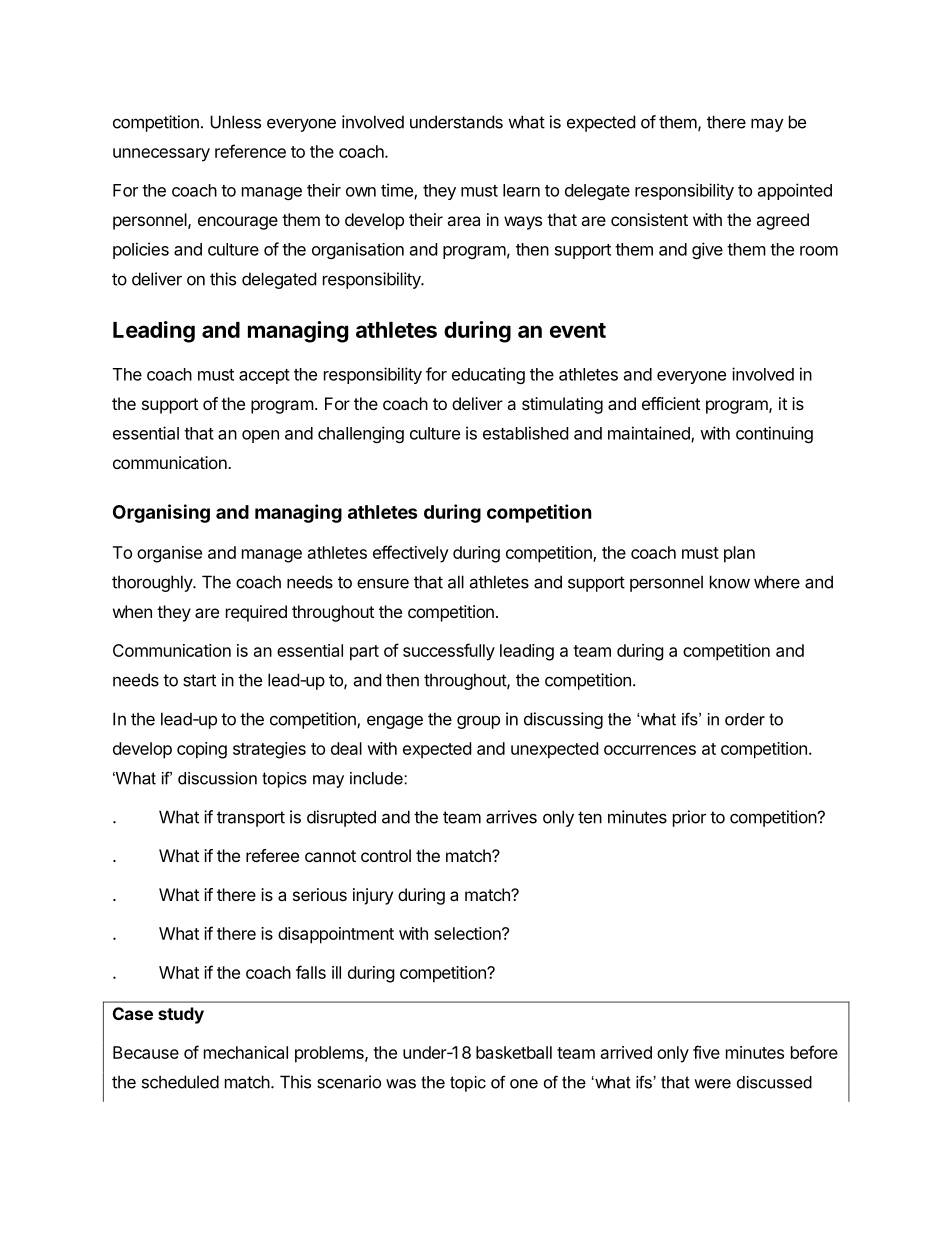 This document has width=952, height=1233. Describe the element at coordinates (795, 191) in the document. I see `appointed` at that location.
